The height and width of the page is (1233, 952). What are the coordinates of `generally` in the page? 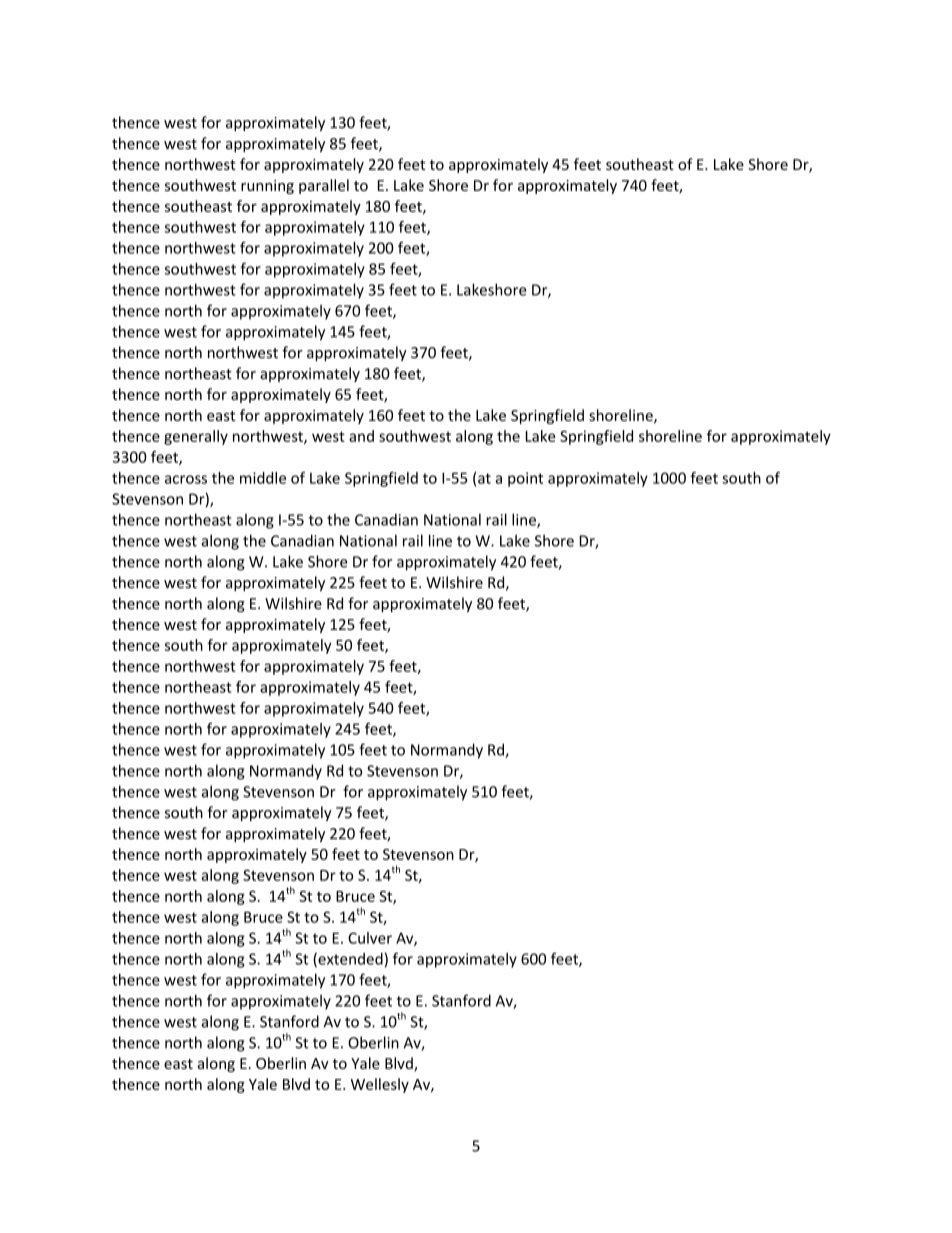 It's located at (196, 437).
